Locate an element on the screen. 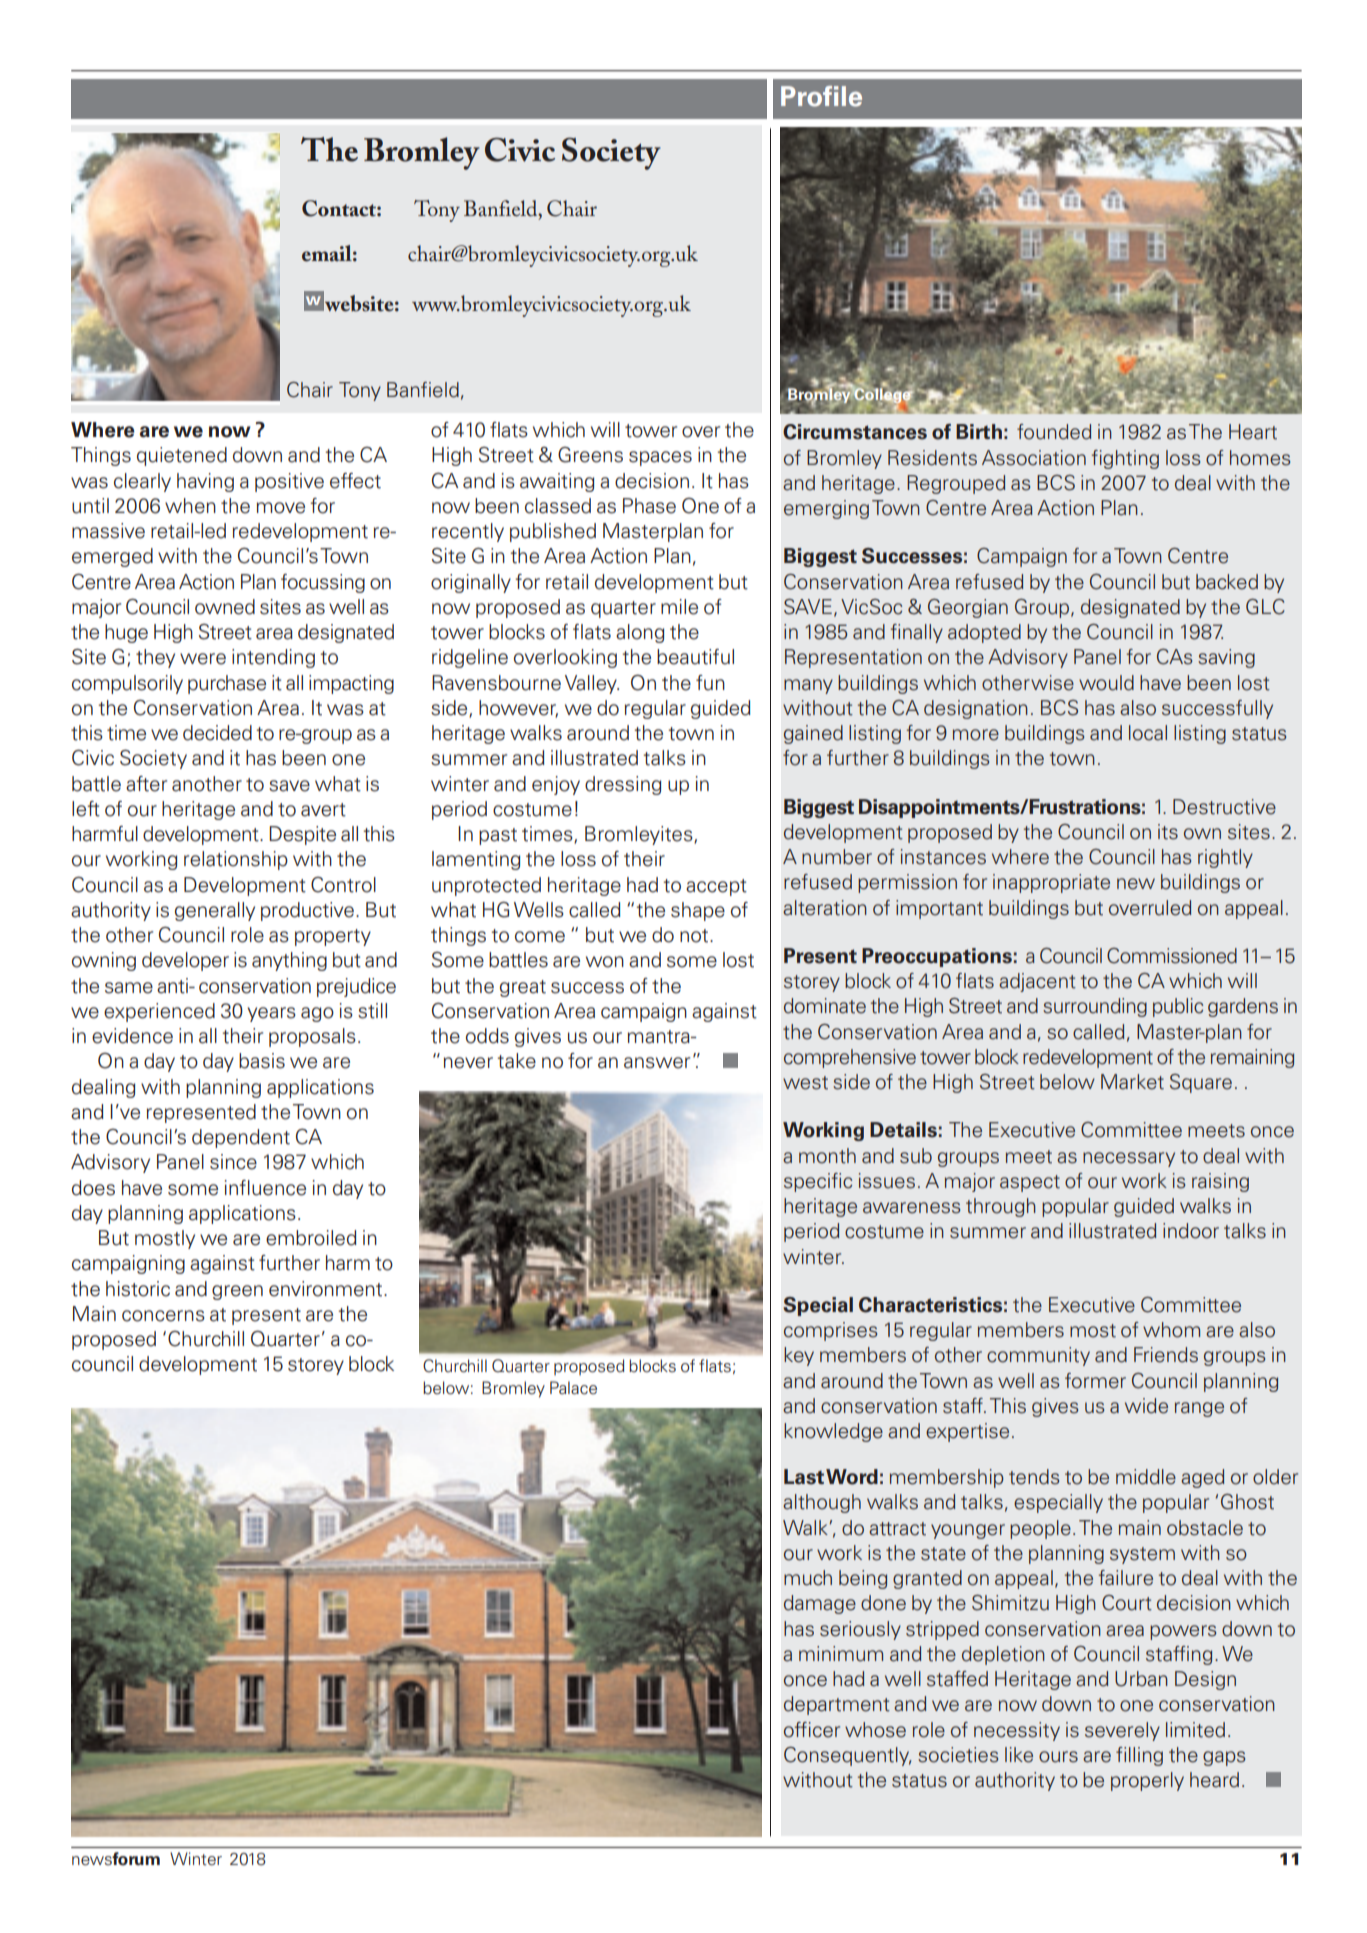  Profile is located at coordinates (821, 96).
